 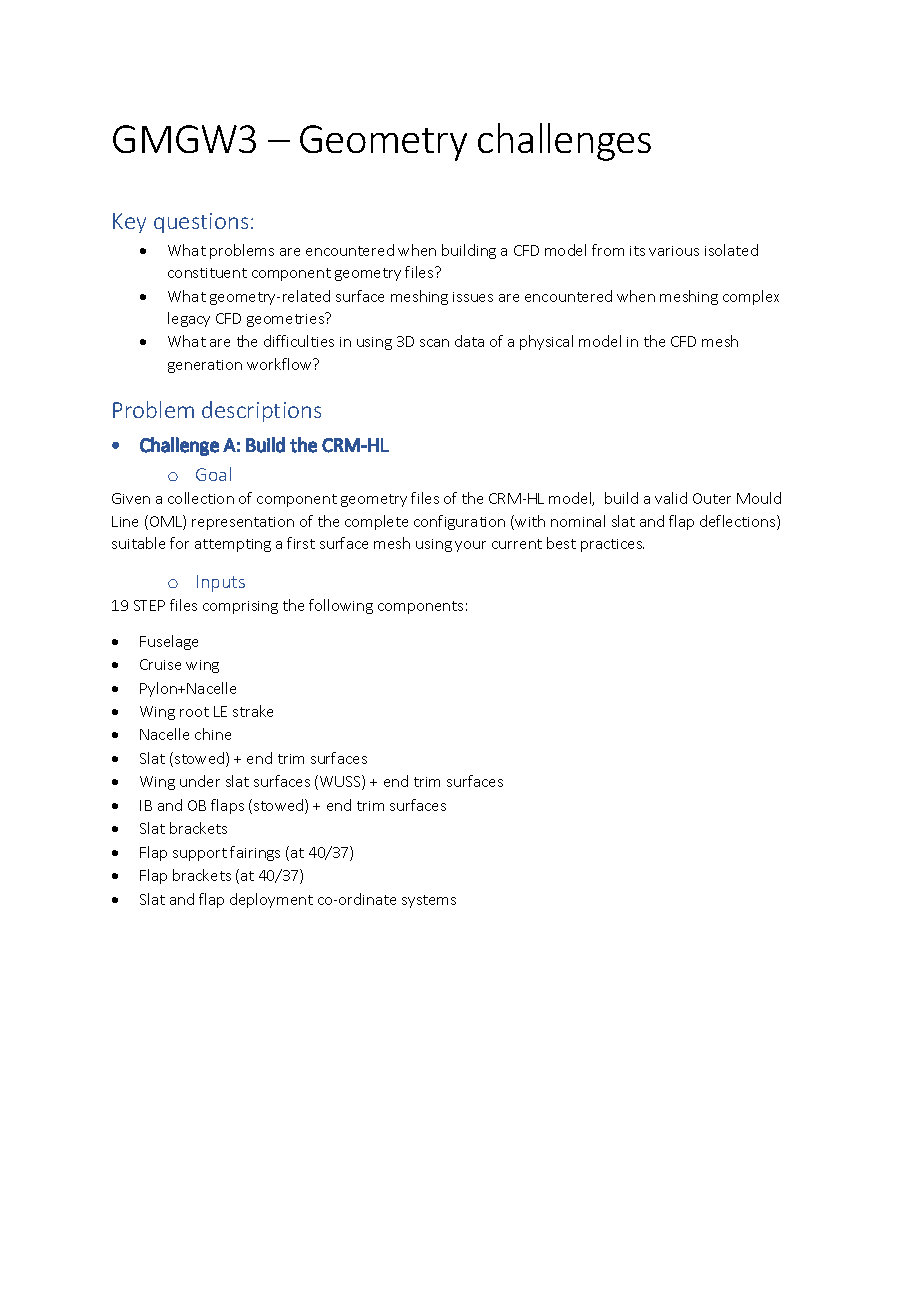 I want to click on issues, so click(x=473, y=297).
